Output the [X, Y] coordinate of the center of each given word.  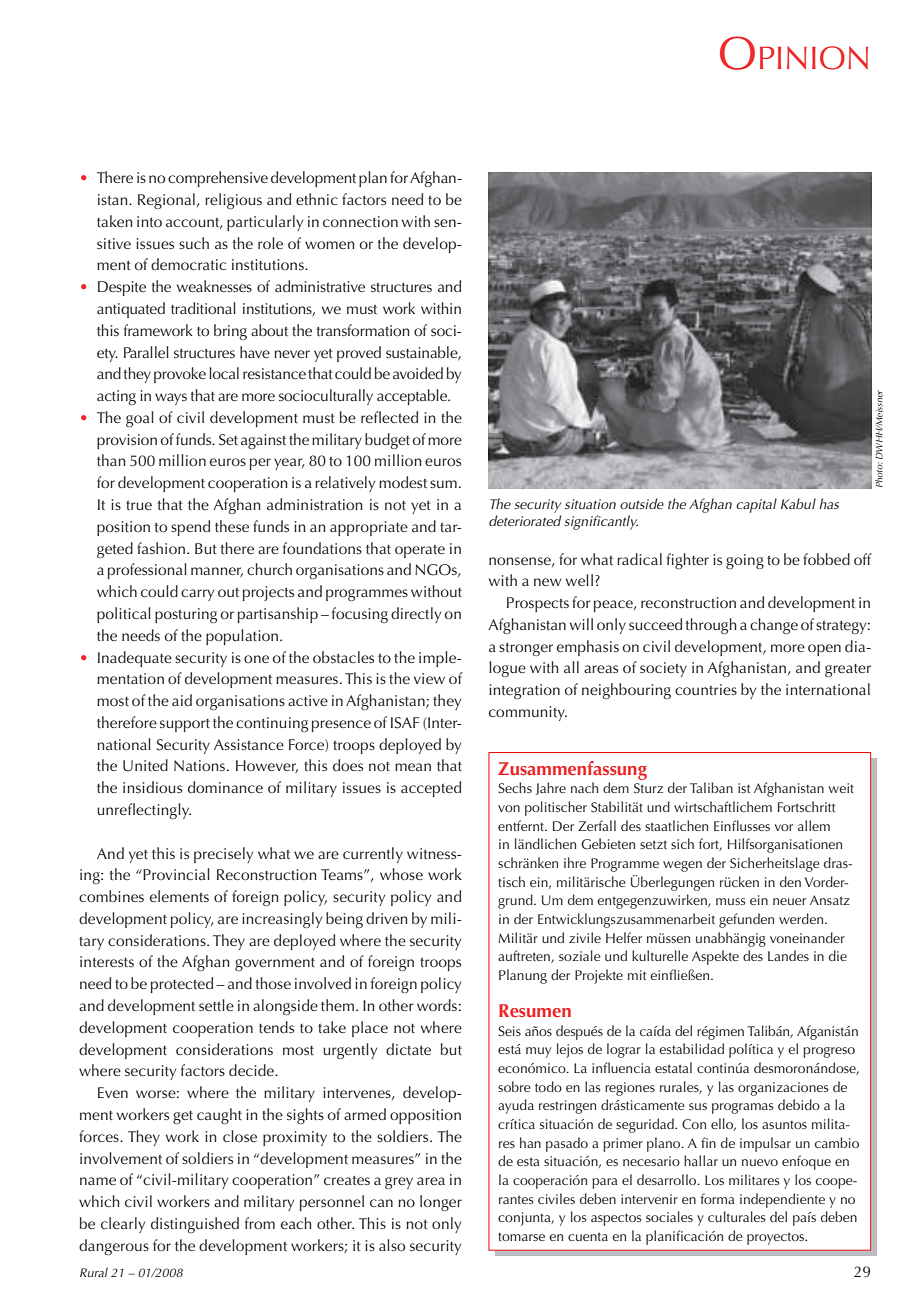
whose [401, 874]
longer [441, 1203]
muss [731, 901]
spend [190, 528]
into [149, 221]
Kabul [798, 503]
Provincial [176, 874]
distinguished [195, 1225]
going [745, 561]
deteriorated [525, 520]
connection [360, 221]
